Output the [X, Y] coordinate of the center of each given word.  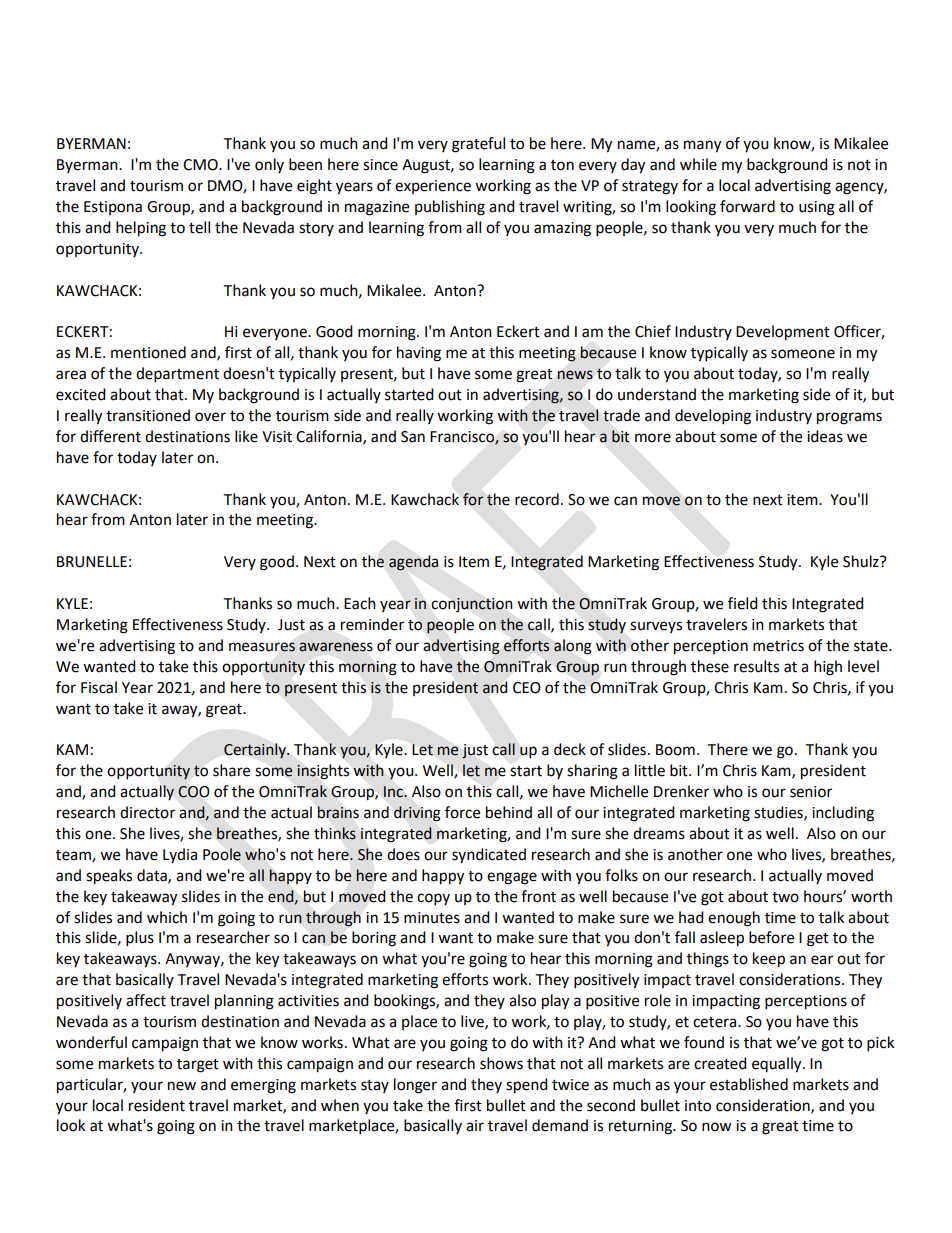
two [785, 897]
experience [433, 187]
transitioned [148, 415]
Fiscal [99, 687]
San [413, 437]
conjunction [472, 605]
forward [747, 206]
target [198, 1066]
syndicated [489, 855]
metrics [778, 646]
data [153, 876]
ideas [825, 436]
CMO [201, 165]
